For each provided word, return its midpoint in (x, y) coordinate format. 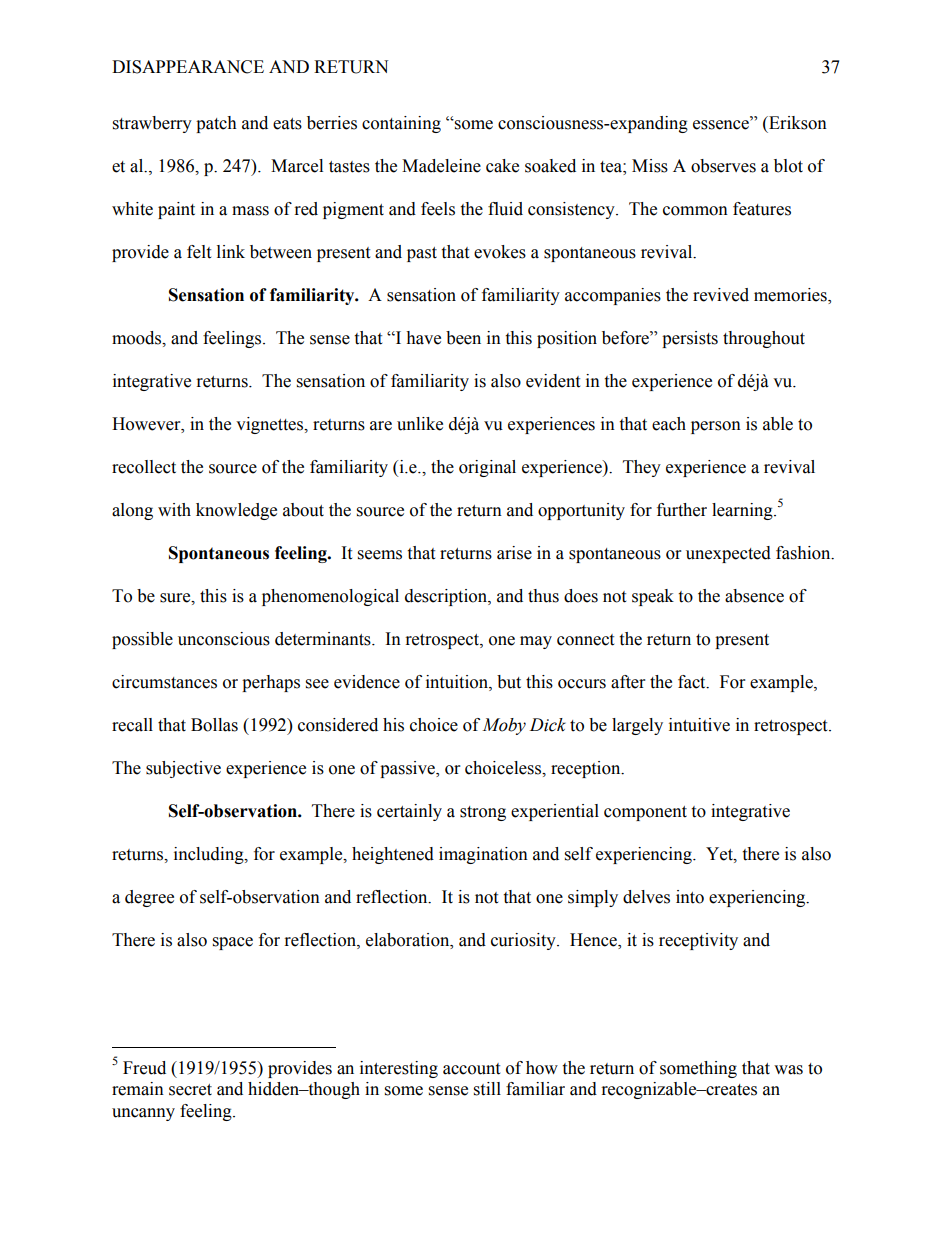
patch (216, 124)
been (463, 338)
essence (722, 124)
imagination (483, 855)
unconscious (224, 639)
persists (690, 339)
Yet (720, 854)
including (210, 855)
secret (190, 1090)
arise (514, 553)
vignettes (271, 425)
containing (401, 124)
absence (754, 596)
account (471, 1069)
